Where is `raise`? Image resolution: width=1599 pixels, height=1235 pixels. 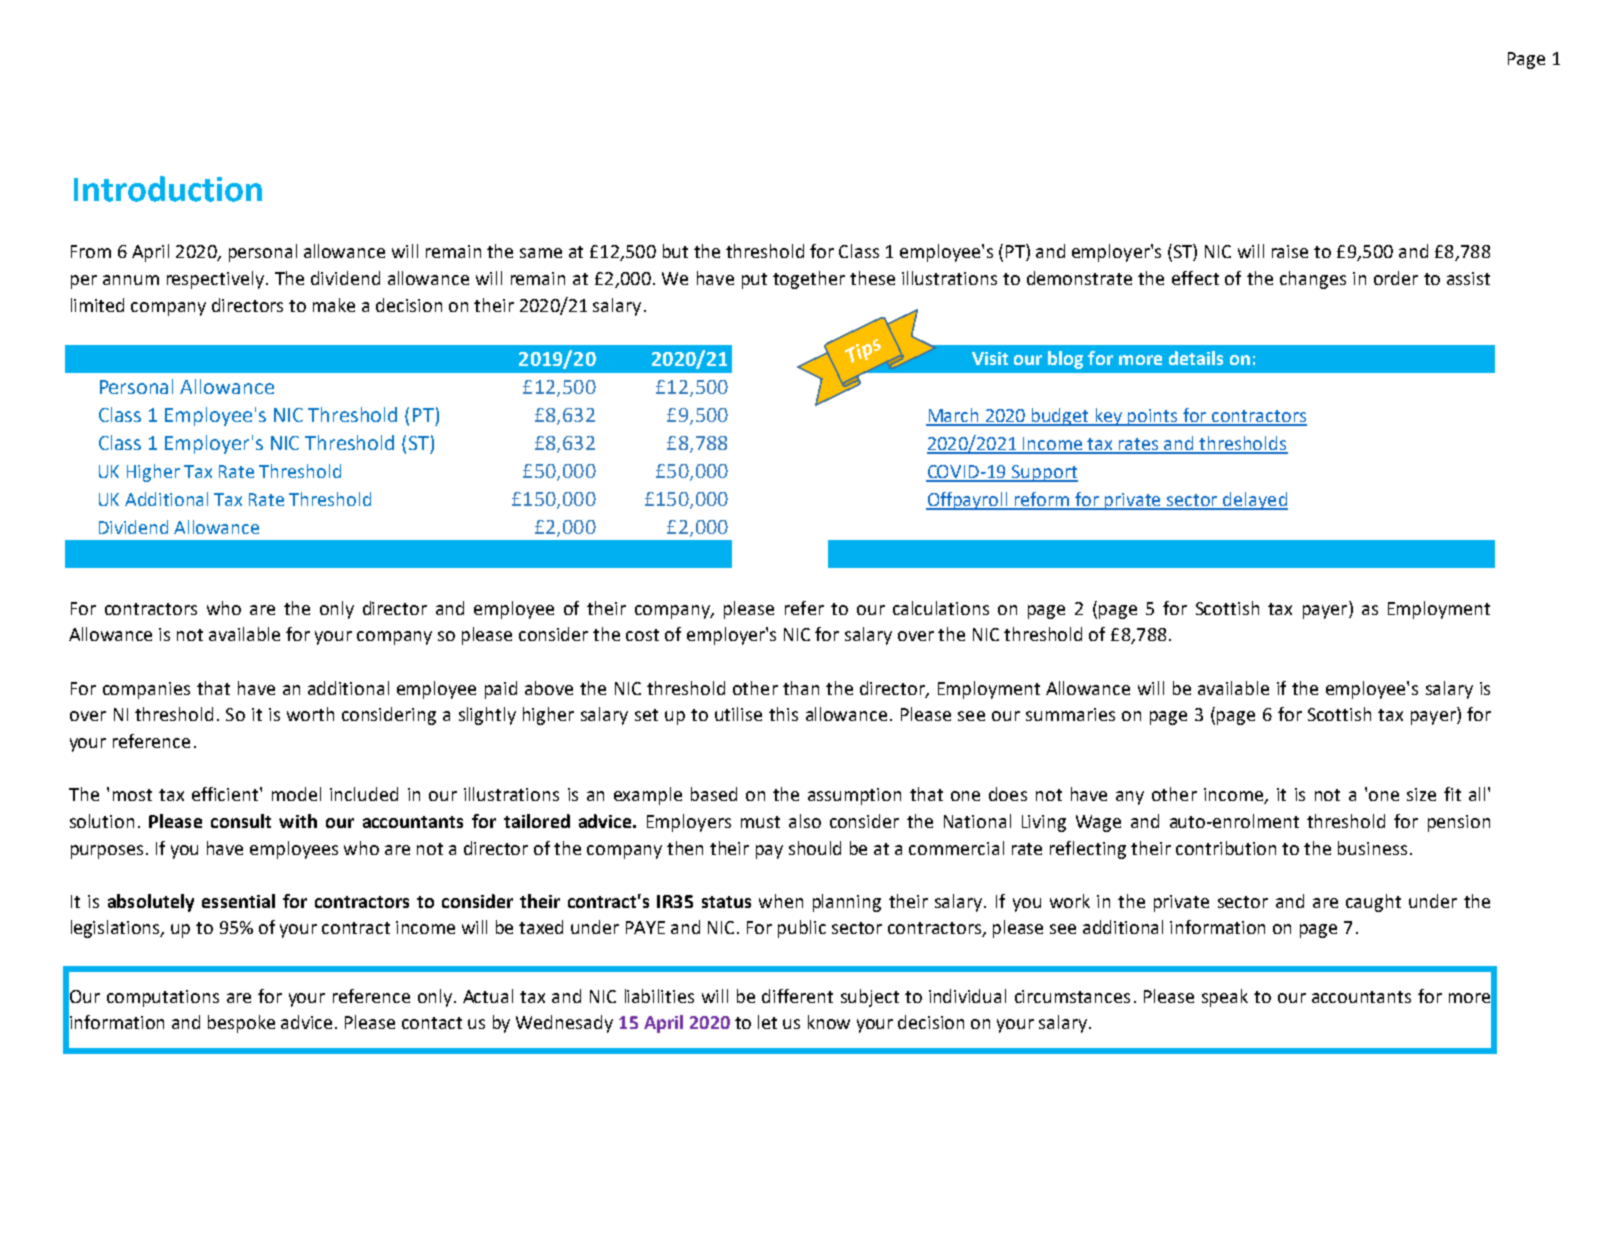 raise is located at coordinates (1290, 251).
